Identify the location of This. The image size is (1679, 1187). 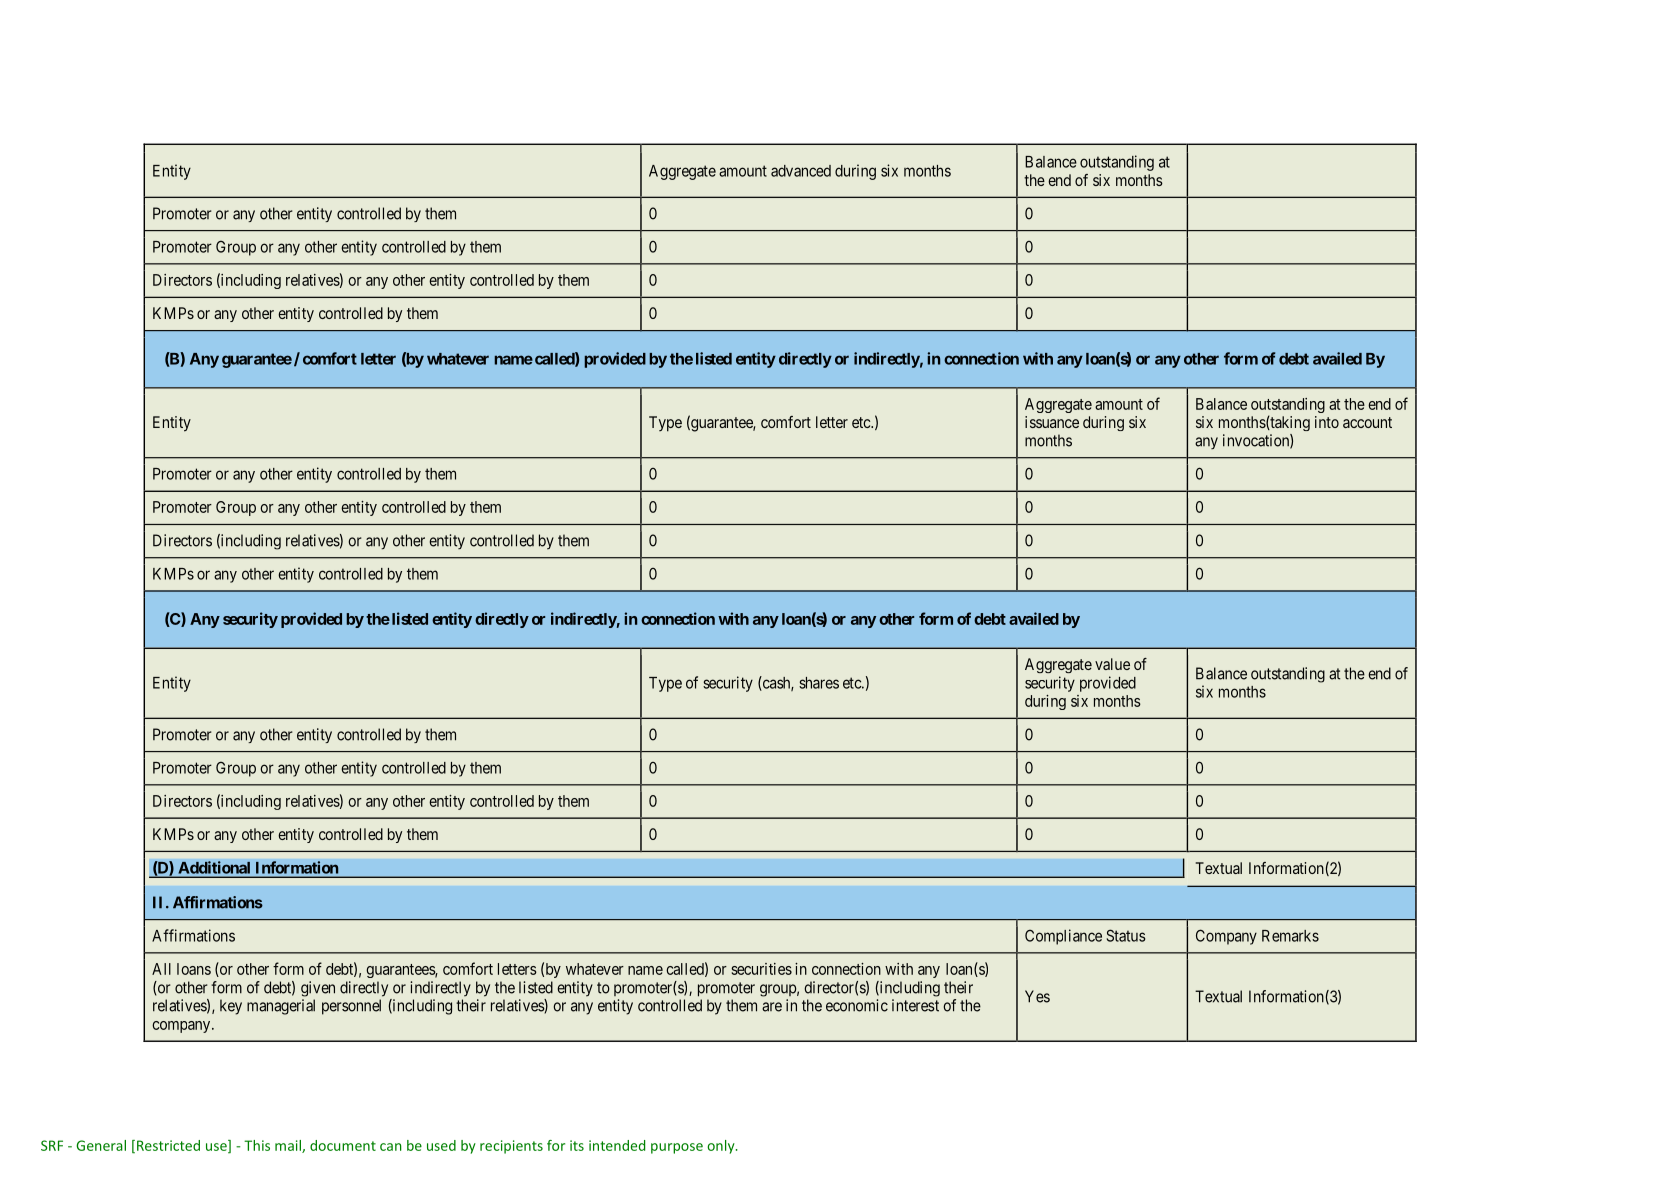
(257, 1145).
